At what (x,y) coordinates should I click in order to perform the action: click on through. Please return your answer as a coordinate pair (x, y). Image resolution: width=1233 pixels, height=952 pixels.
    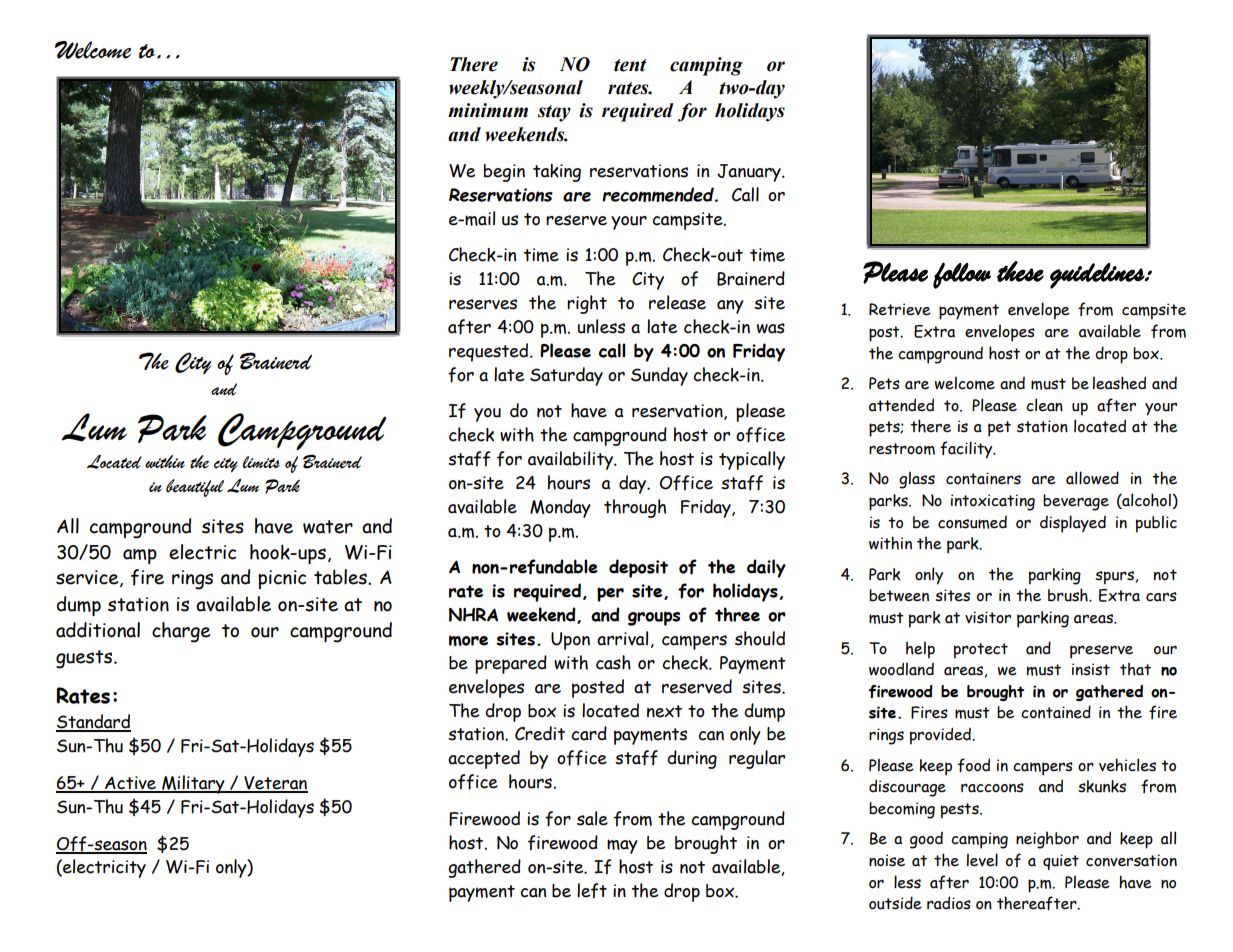
    Looking at the image, I should click on (635, 508).
